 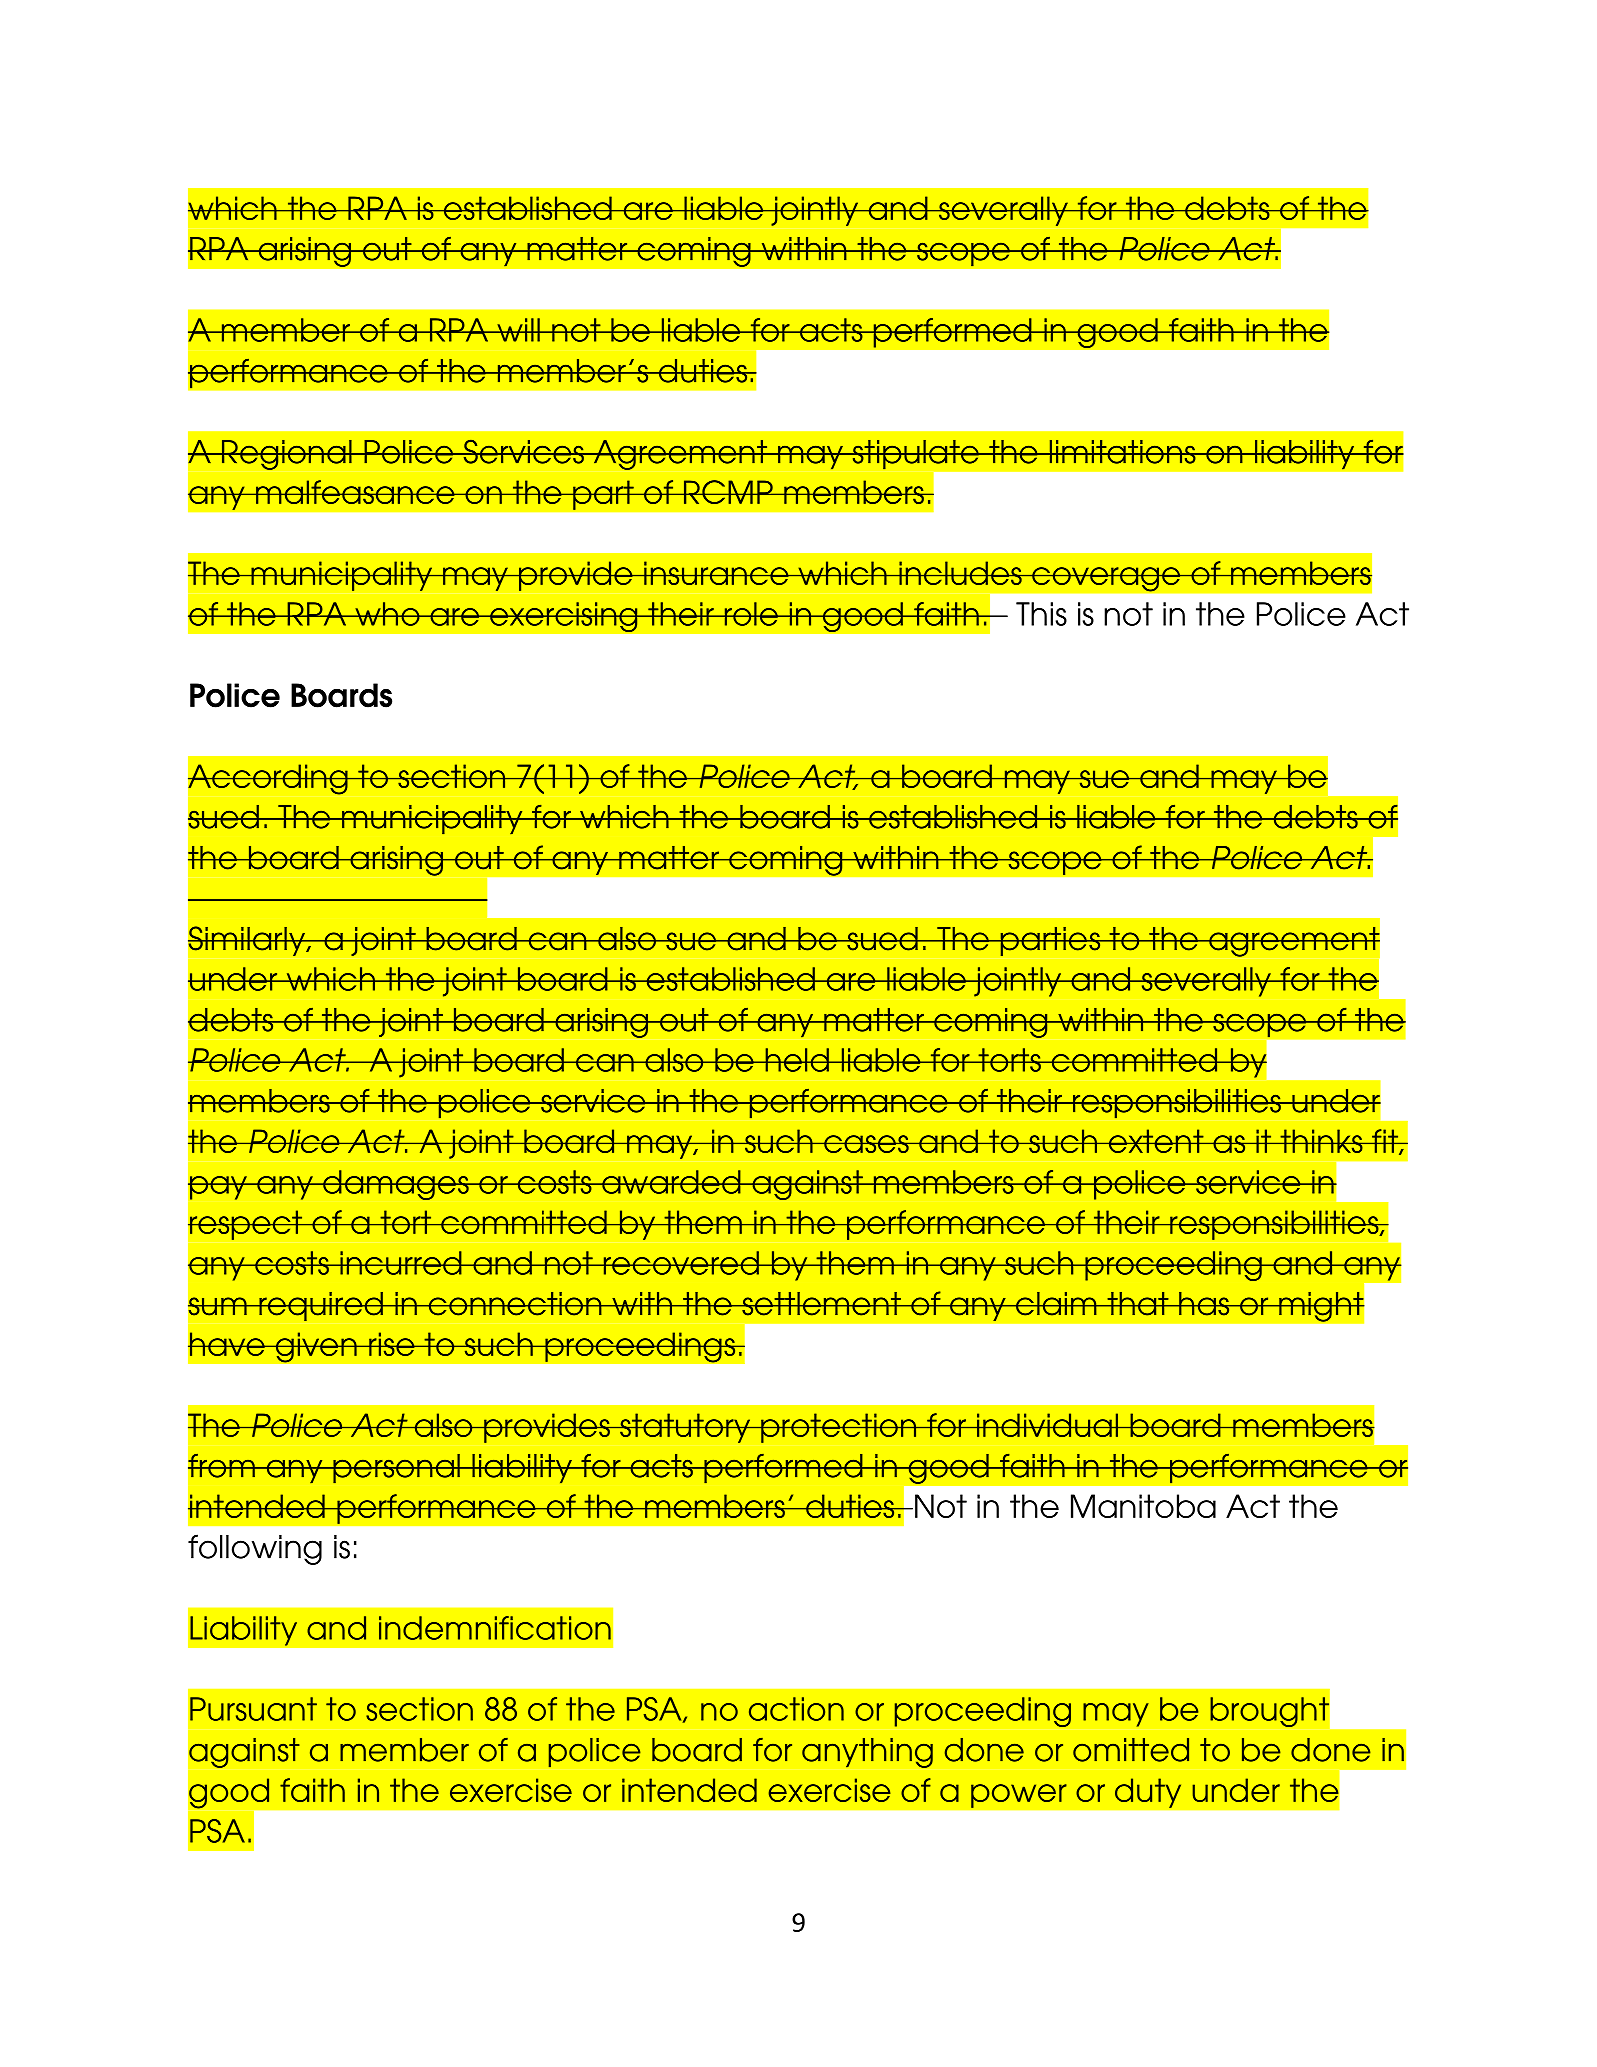 I want to click on limitations, so click(x=1122, y=452).
